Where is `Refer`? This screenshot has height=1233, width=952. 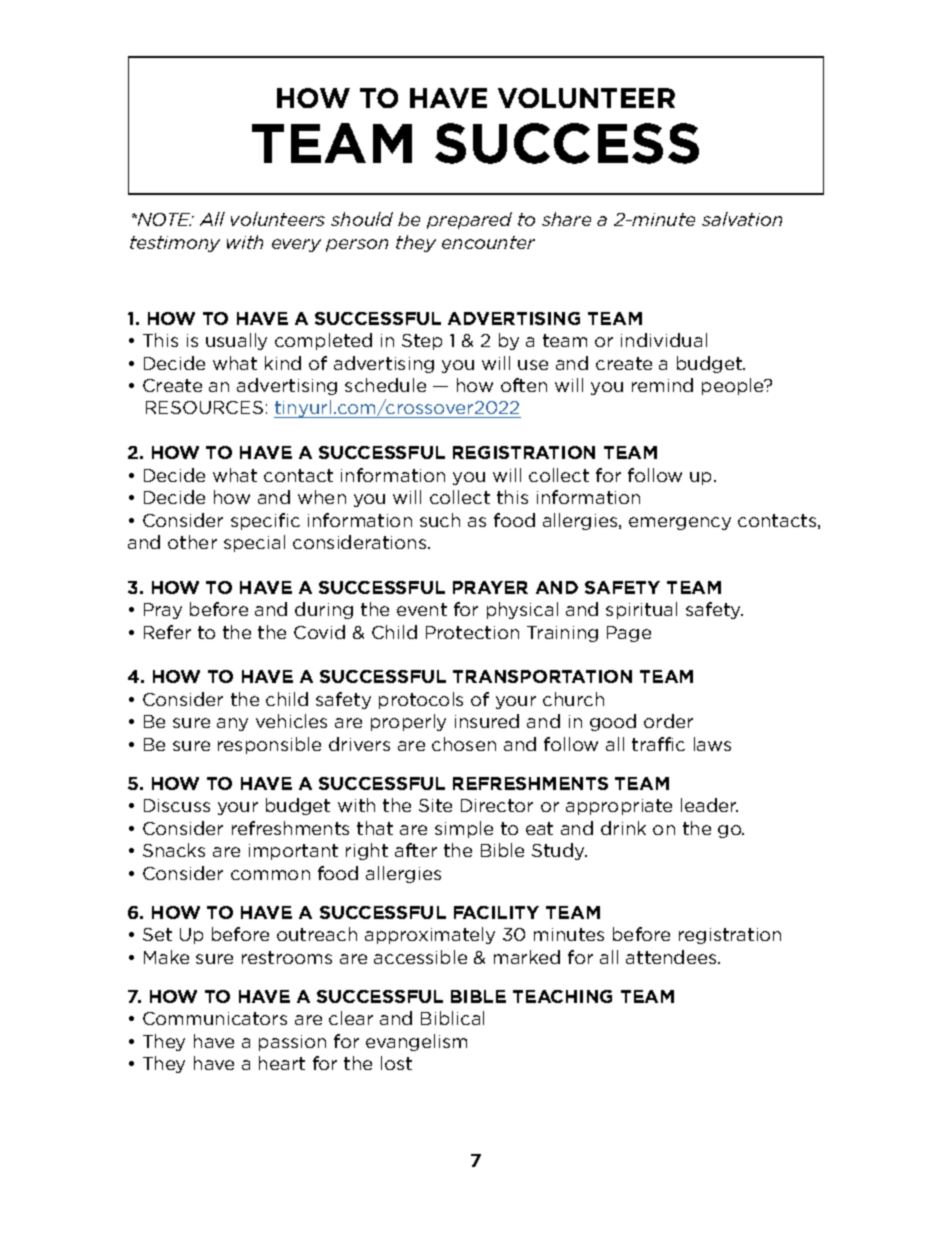 Refer is located at coordinates (167, 632).
